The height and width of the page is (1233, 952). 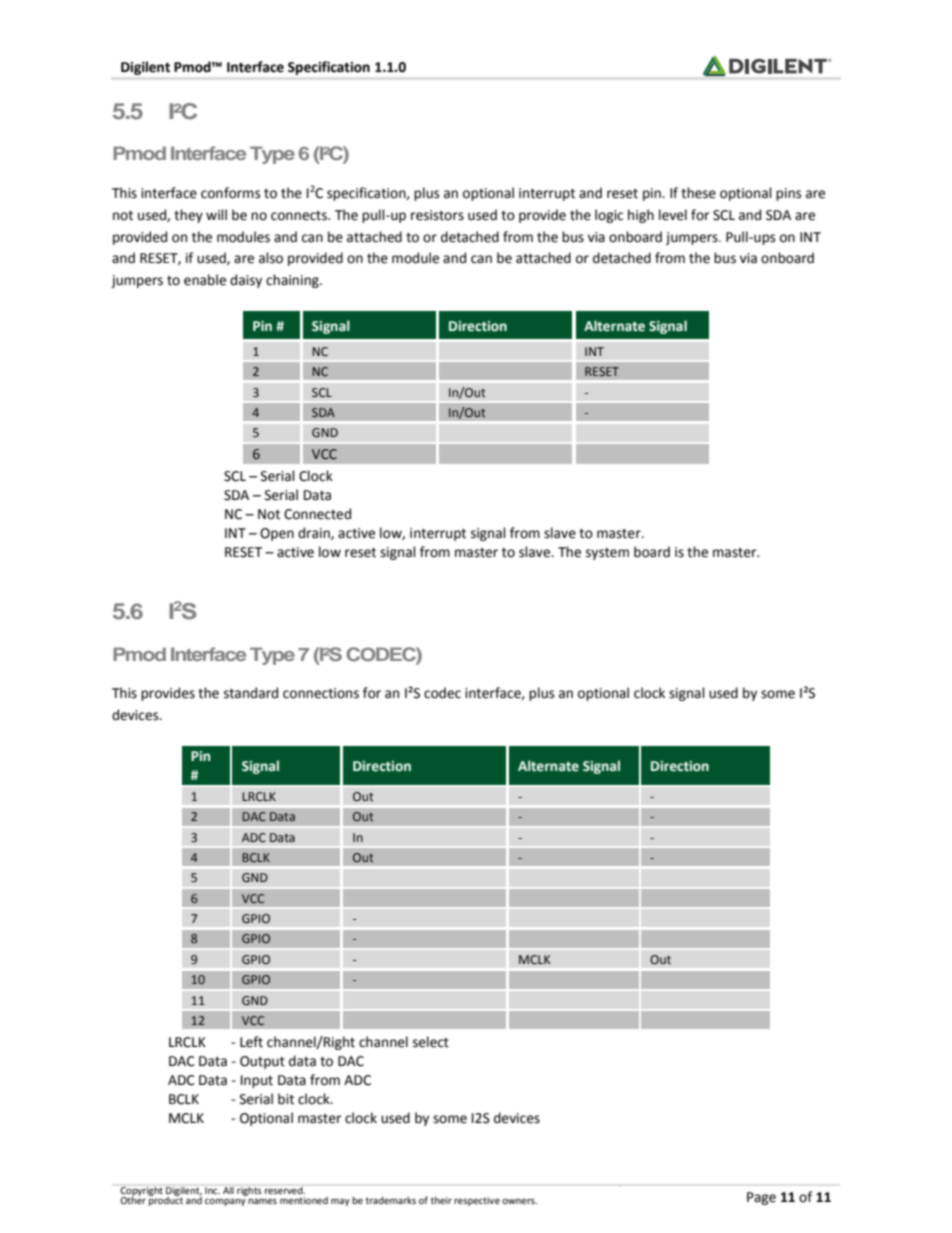 I want to click on reserved, so click(x=285, y=1190).
